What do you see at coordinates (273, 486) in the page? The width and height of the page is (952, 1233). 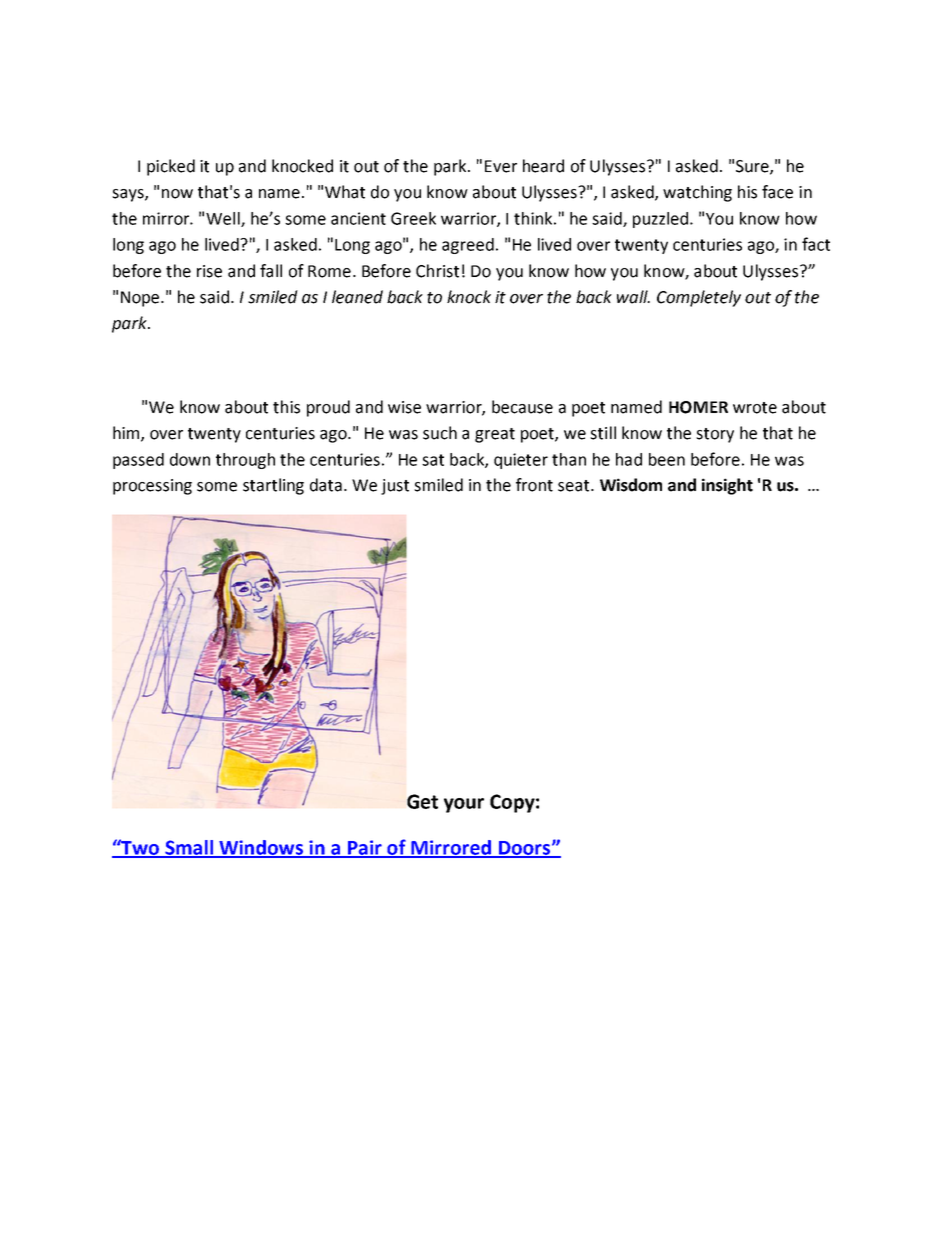 I see `startling` at bounding box center [273, 486].
